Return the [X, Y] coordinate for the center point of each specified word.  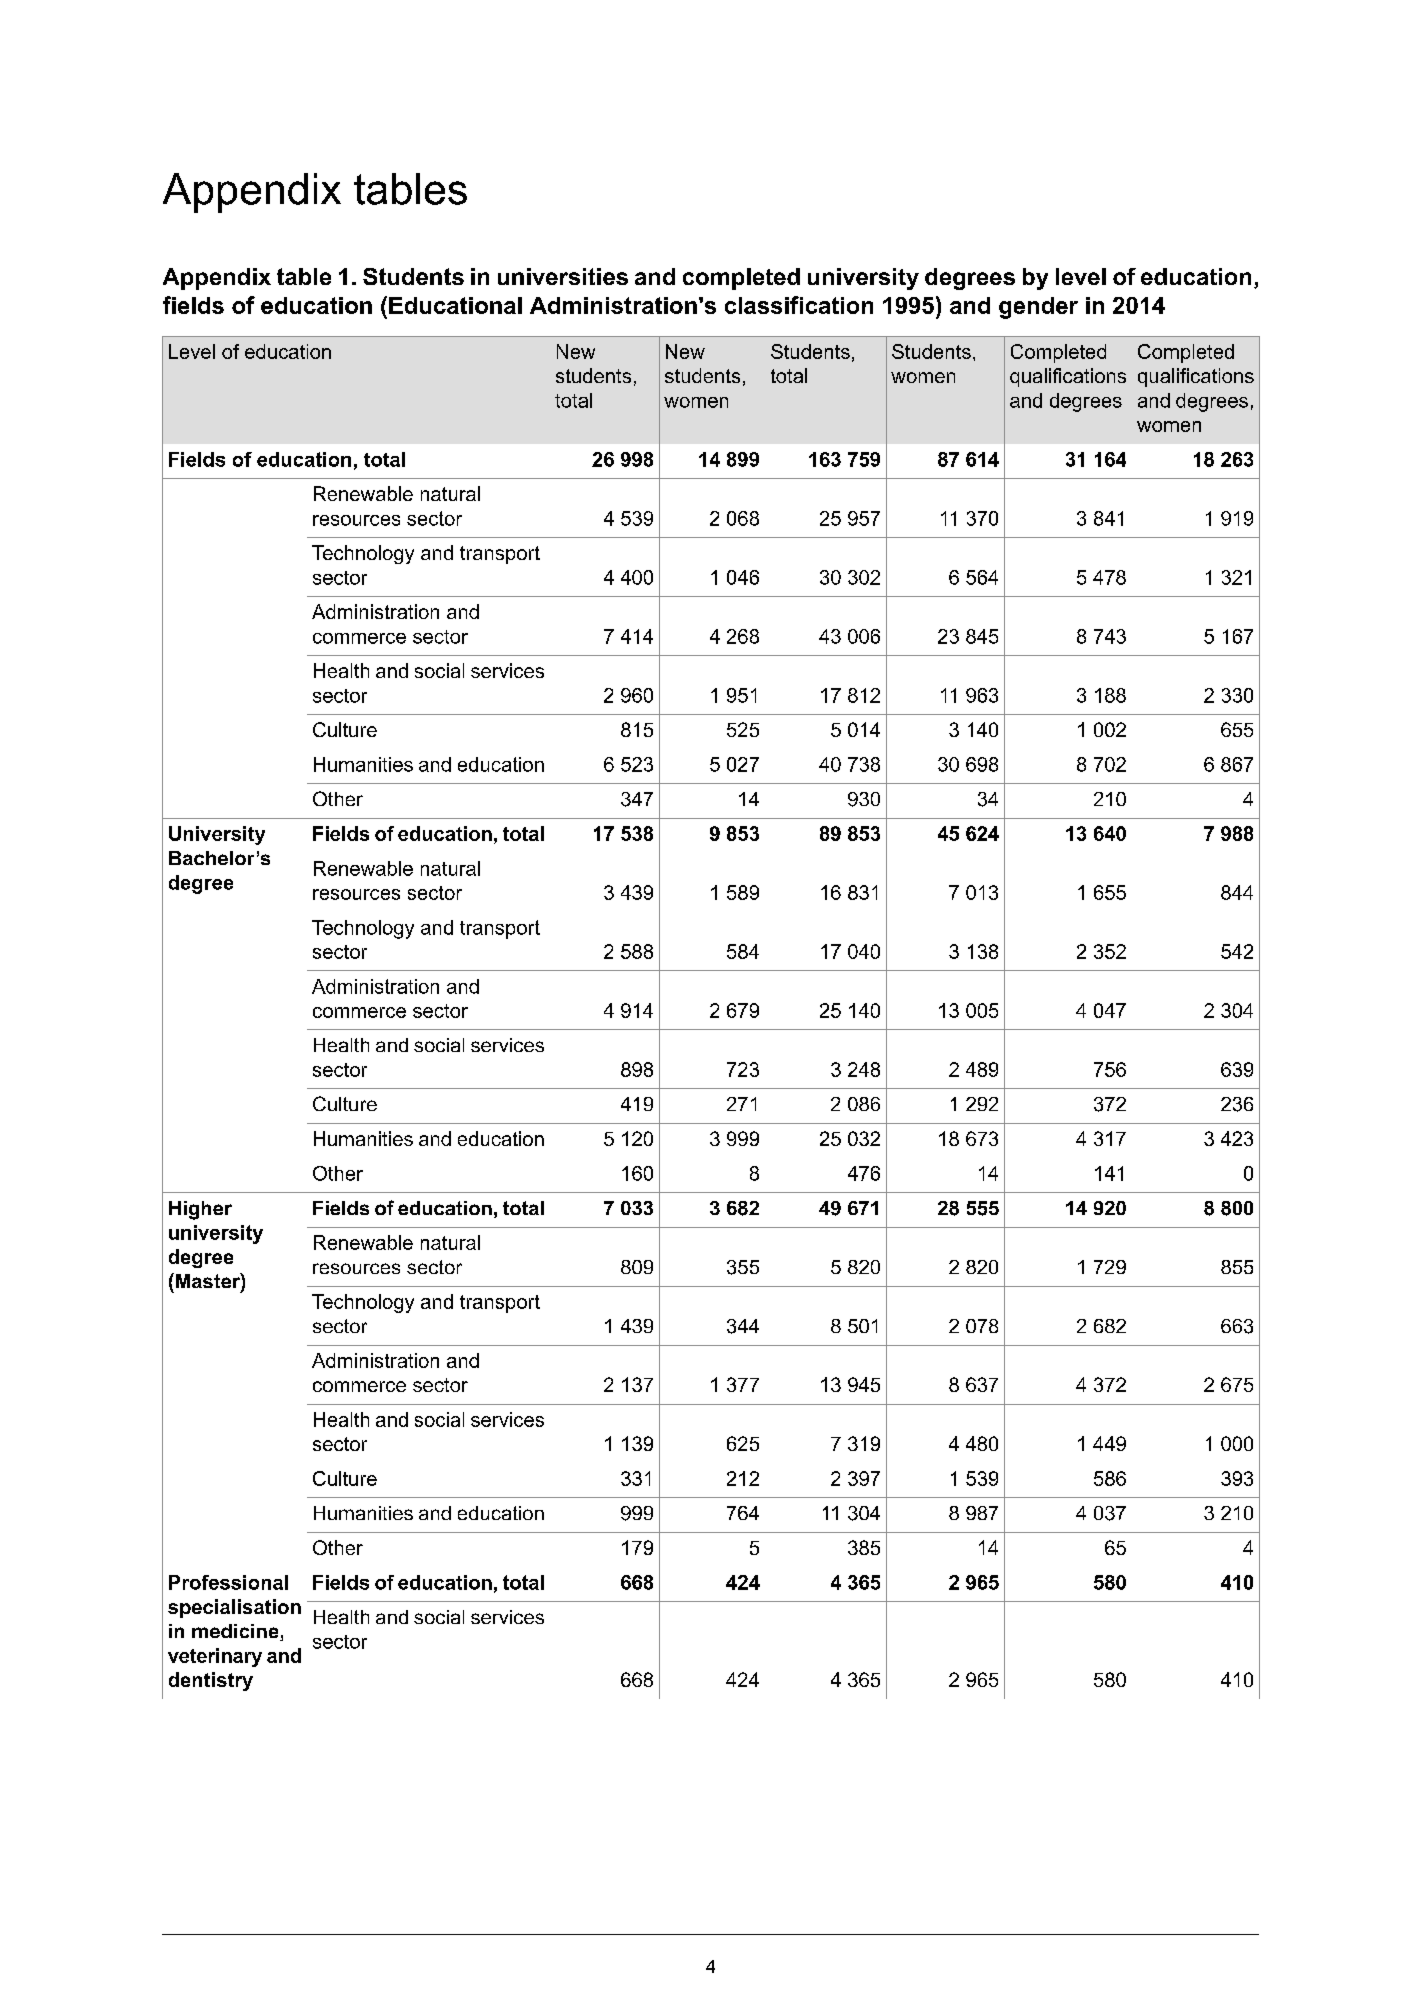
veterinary [215, 1657]
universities [563, 276]
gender [1038, 308]
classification [799, 305]
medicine [236, 1632]
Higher [200, 1210]
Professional [228, 1582]
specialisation [234, 1608]
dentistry [211, 1681]
